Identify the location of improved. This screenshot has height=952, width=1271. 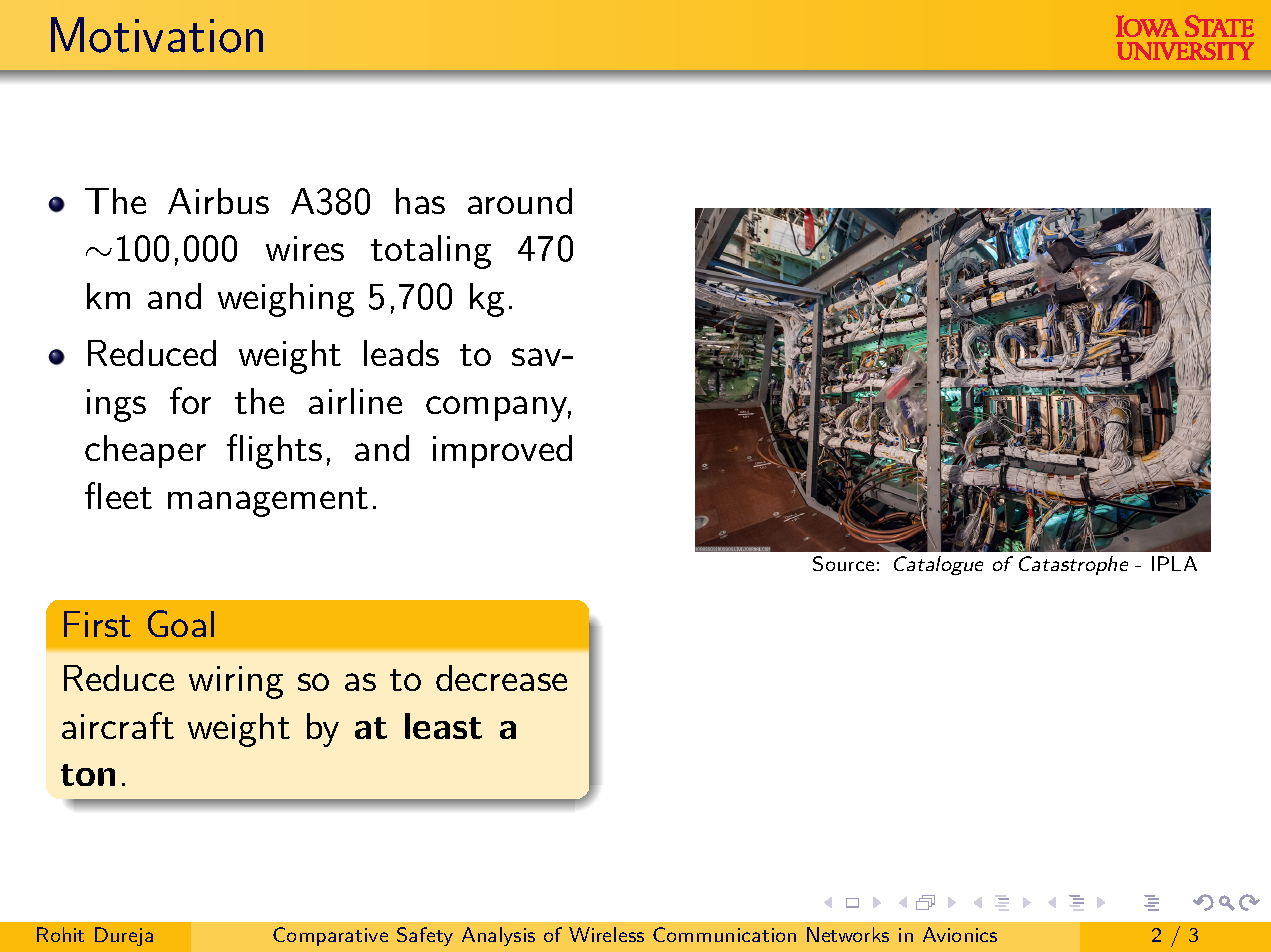
(502, 451).
